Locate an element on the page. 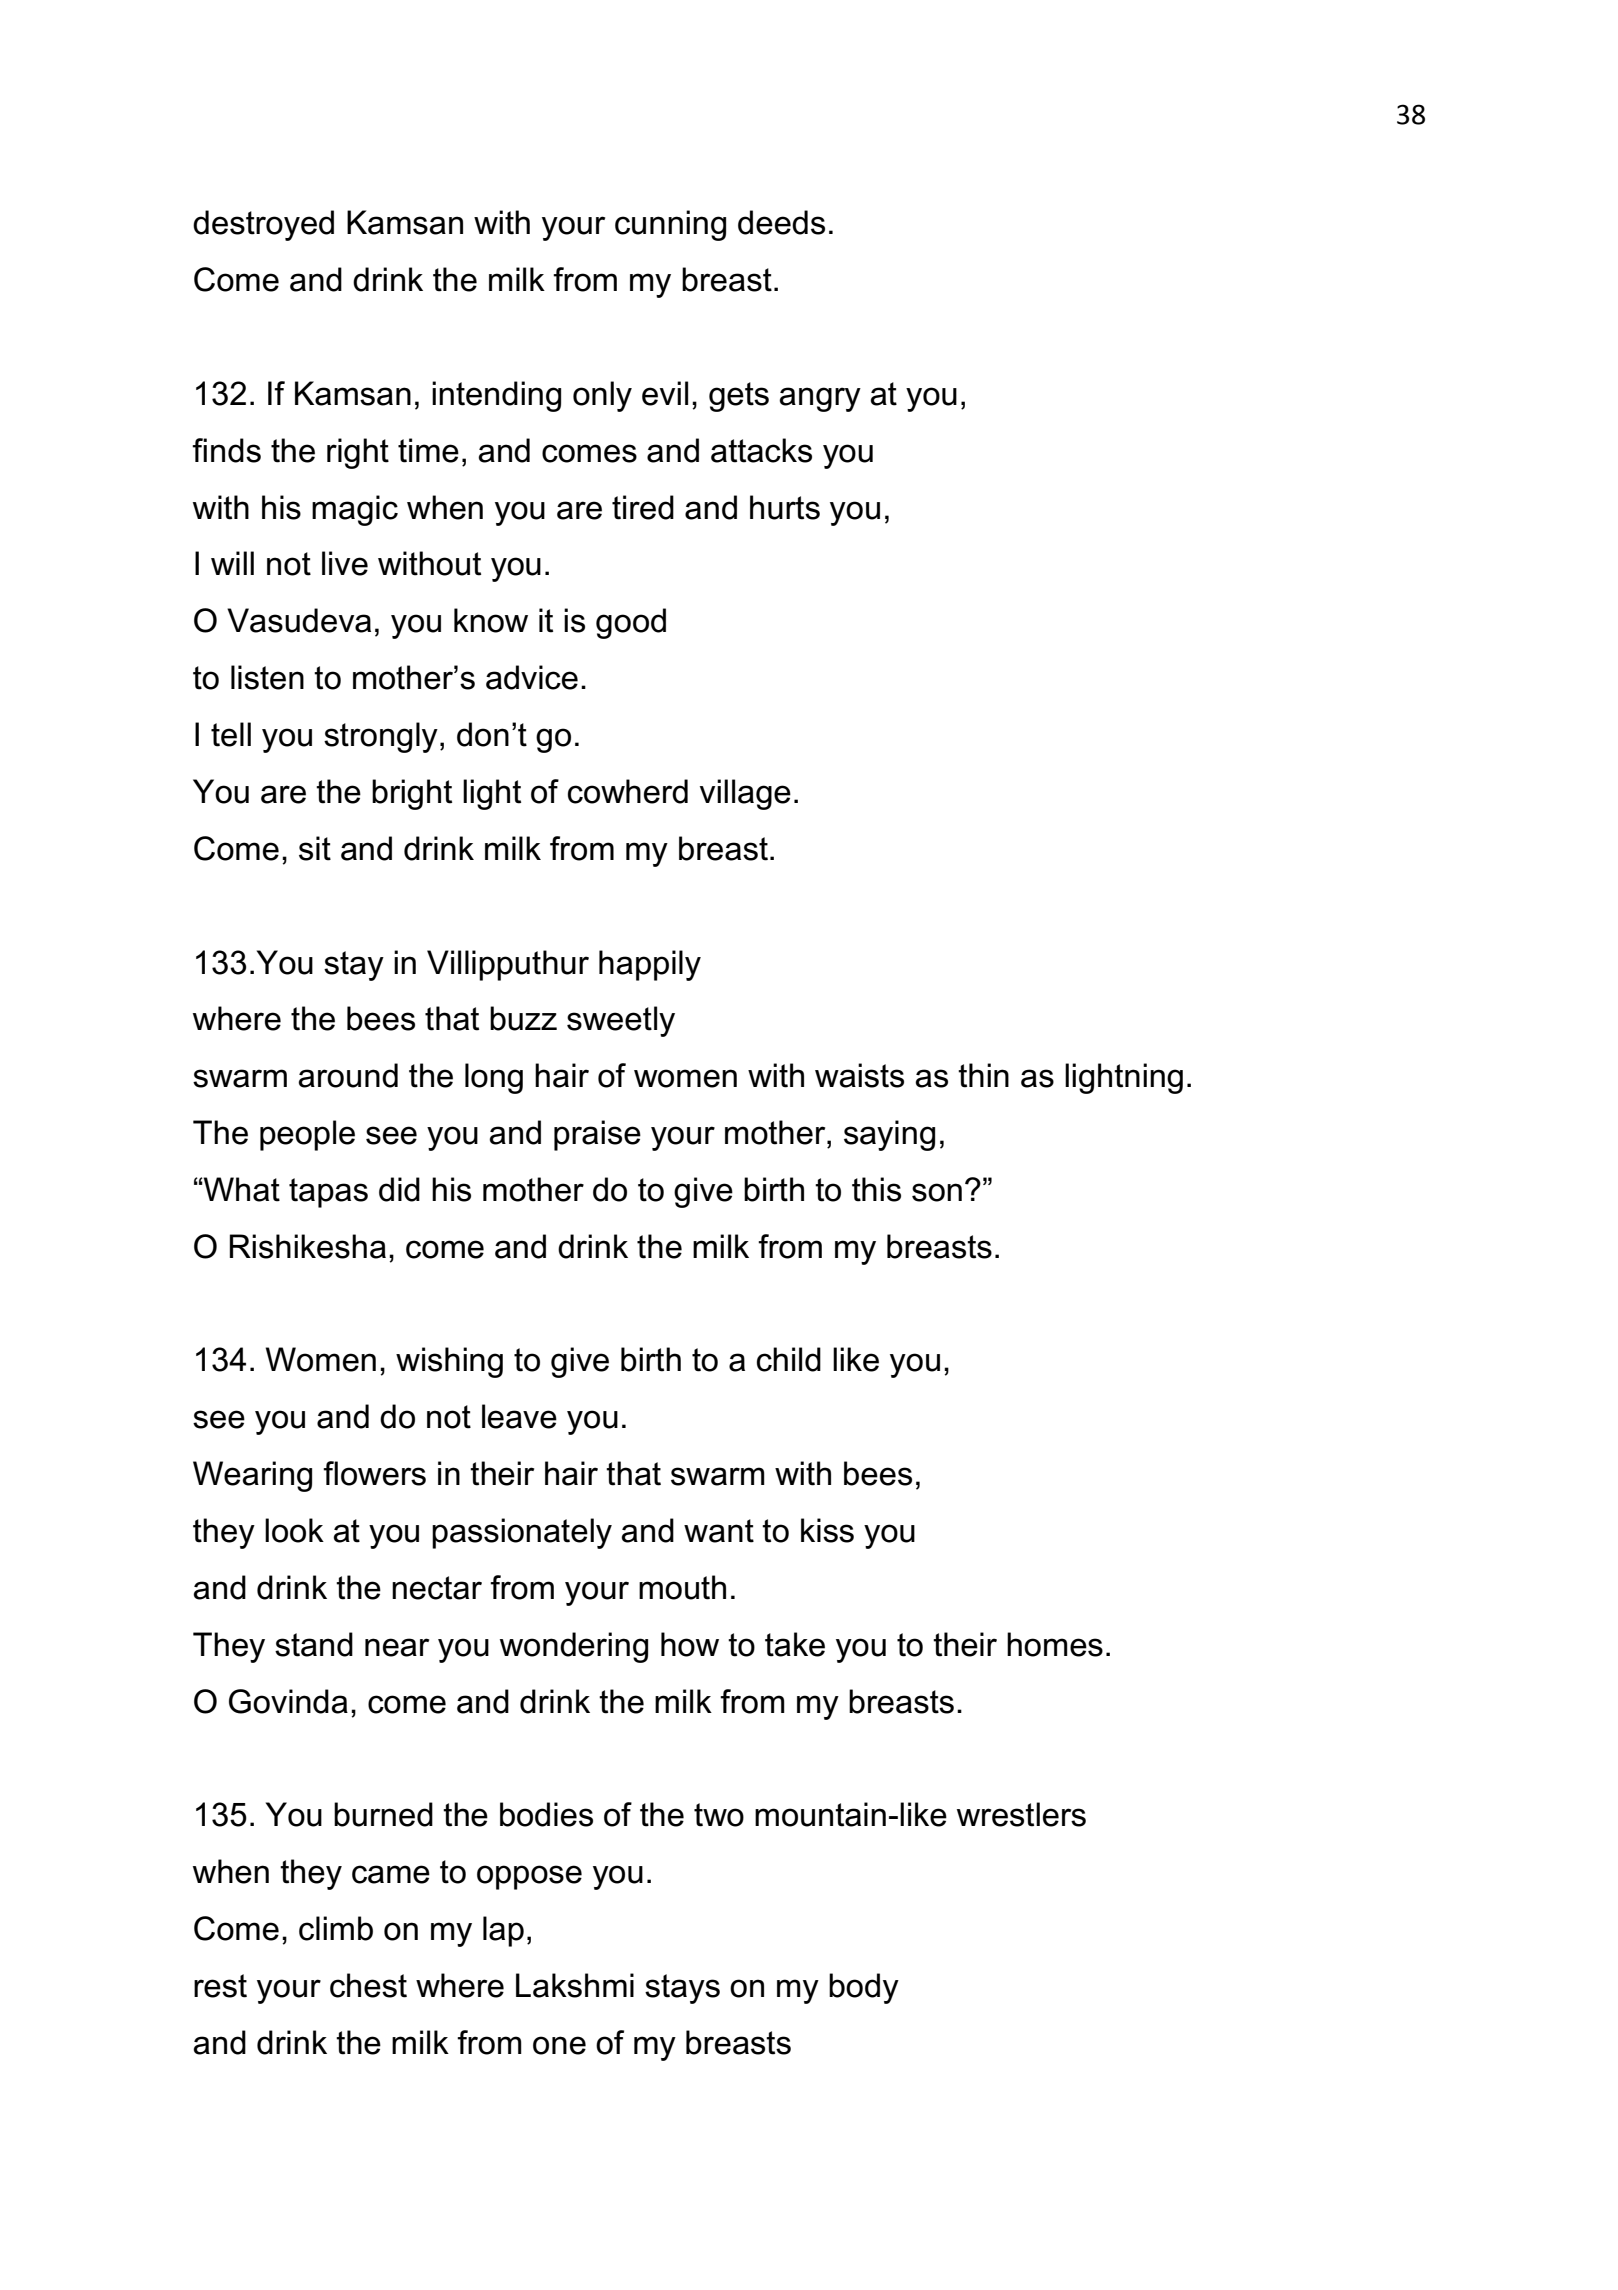  cunning is located at coordinates (670, 225).
